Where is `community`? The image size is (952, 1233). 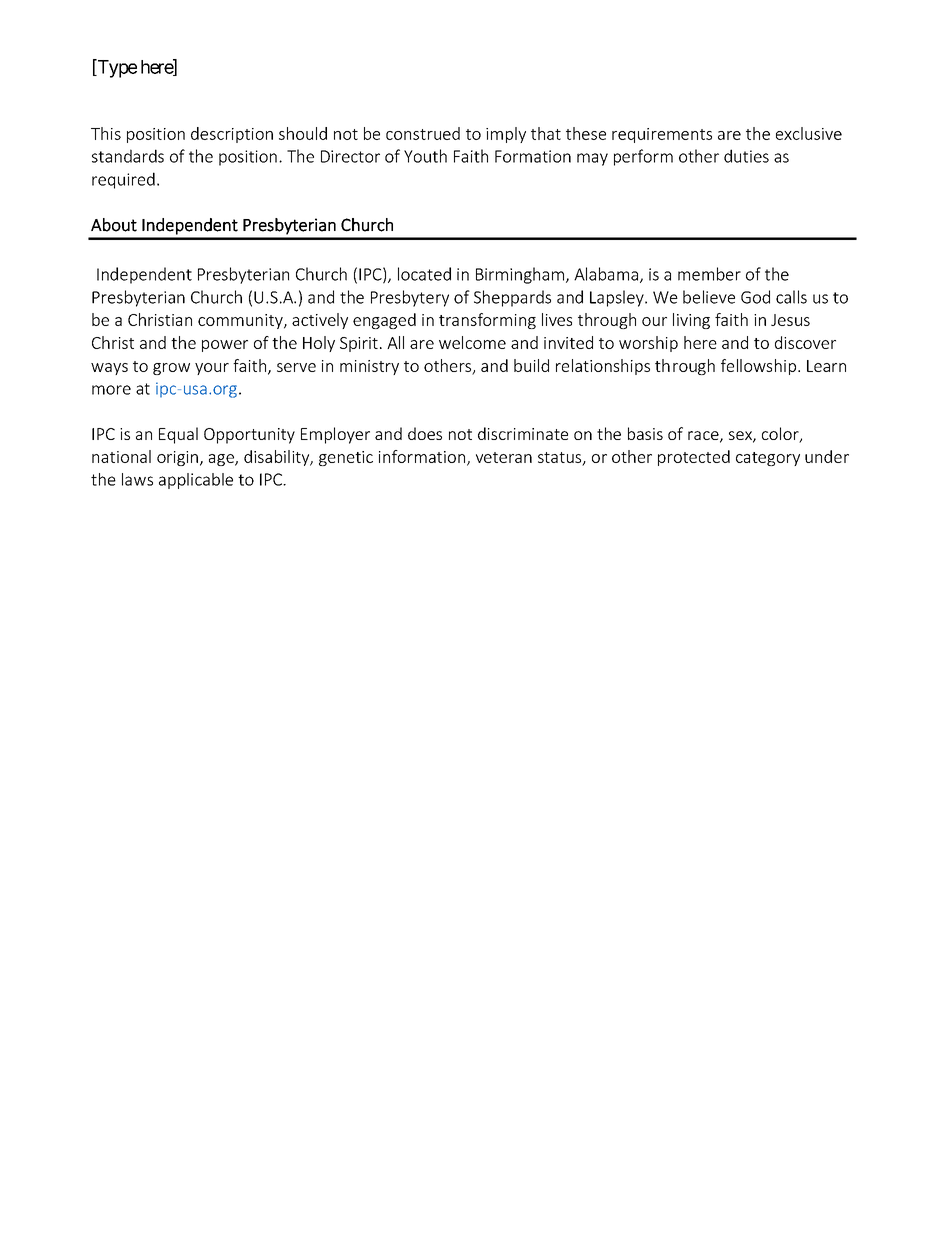
community is located at coordinates (241, 321).
